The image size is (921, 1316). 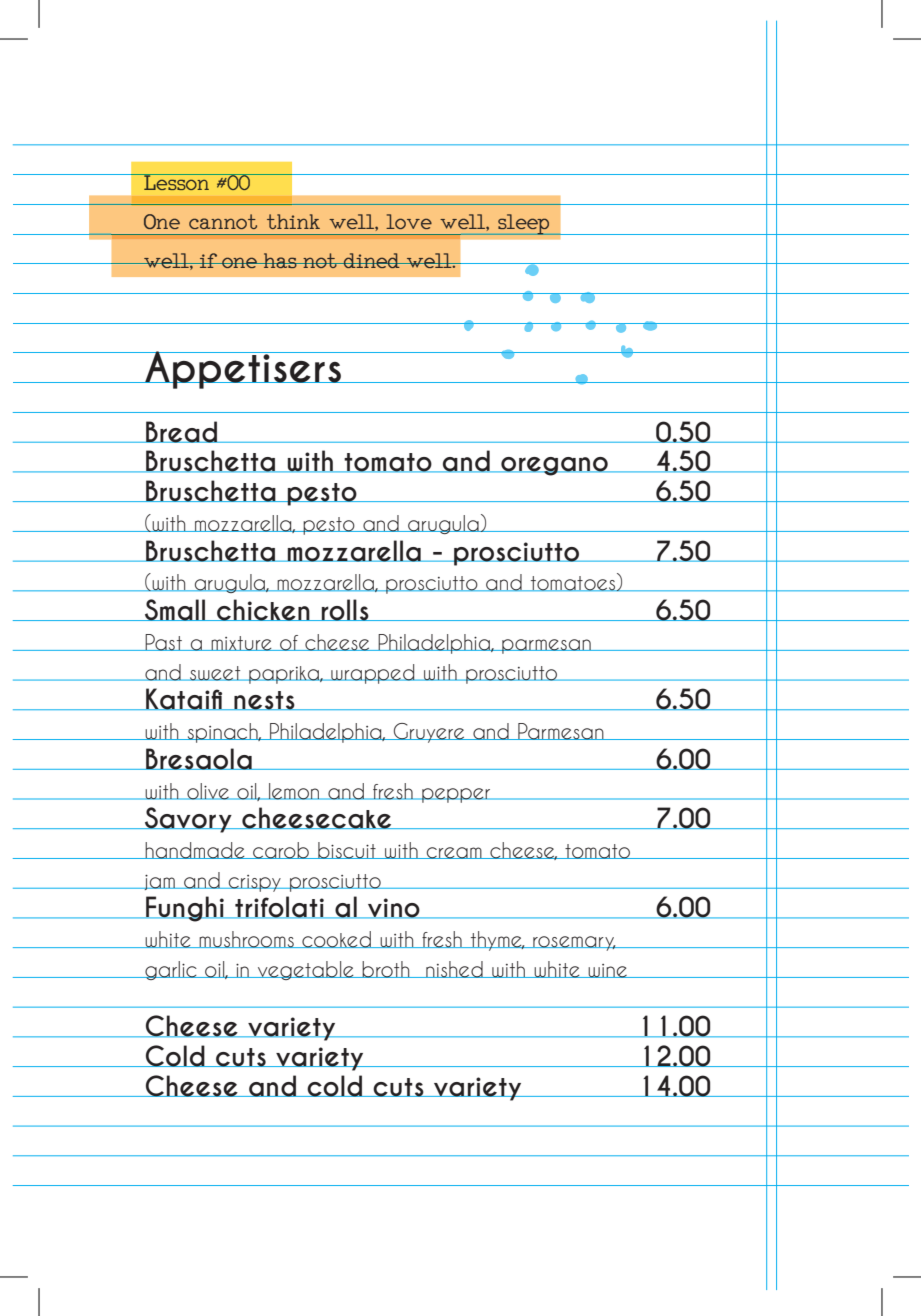 What do you see at coordinates (175, 610) in the screenshot?
I see `Small` at bounding box center [175, 610].
